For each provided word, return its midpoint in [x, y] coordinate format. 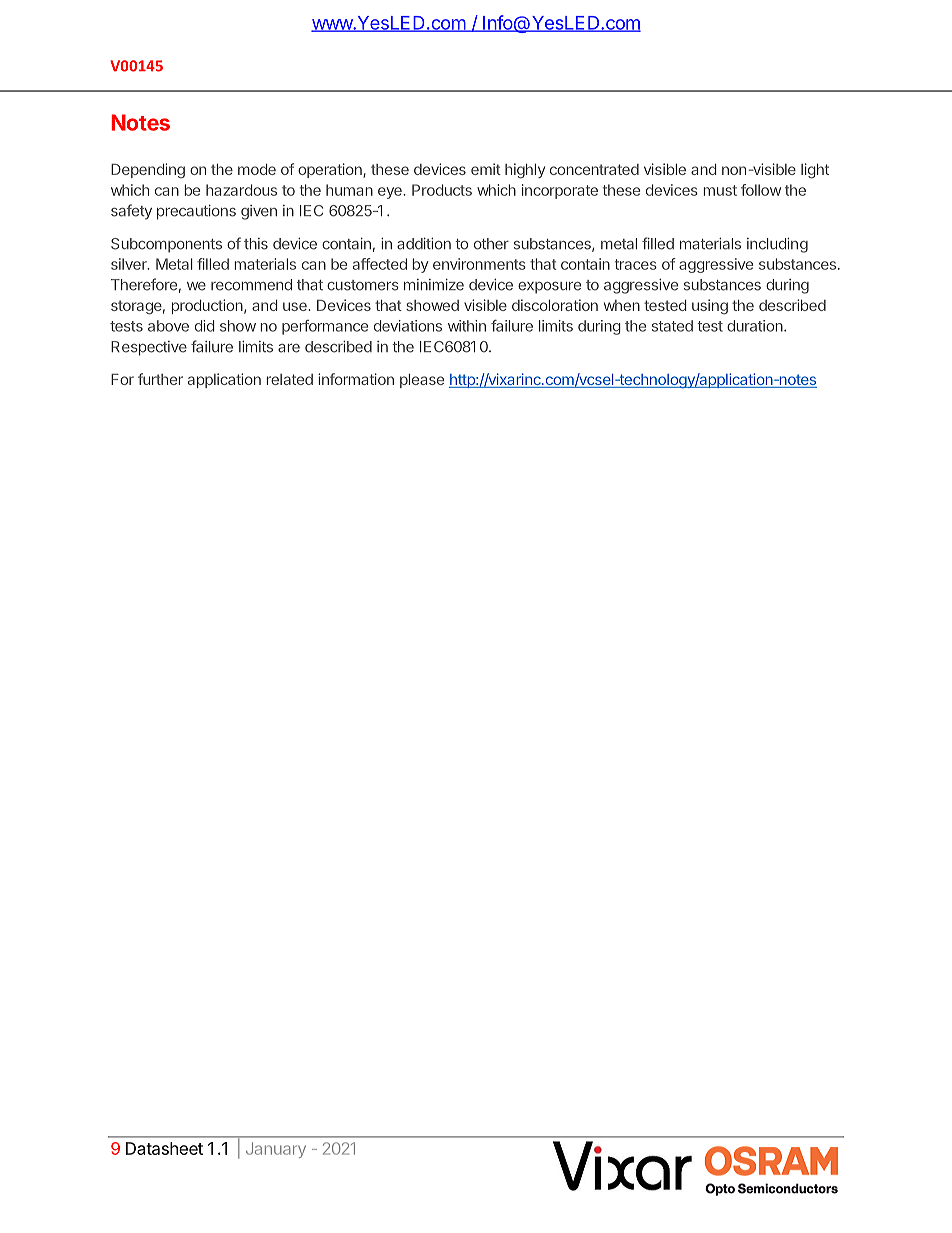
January [276, 1150]
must [720, 190]
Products [442, 190]
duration [755, 326]
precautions [196, 212]
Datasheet [164, 1148]
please [422, 381]
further [160, 379]
